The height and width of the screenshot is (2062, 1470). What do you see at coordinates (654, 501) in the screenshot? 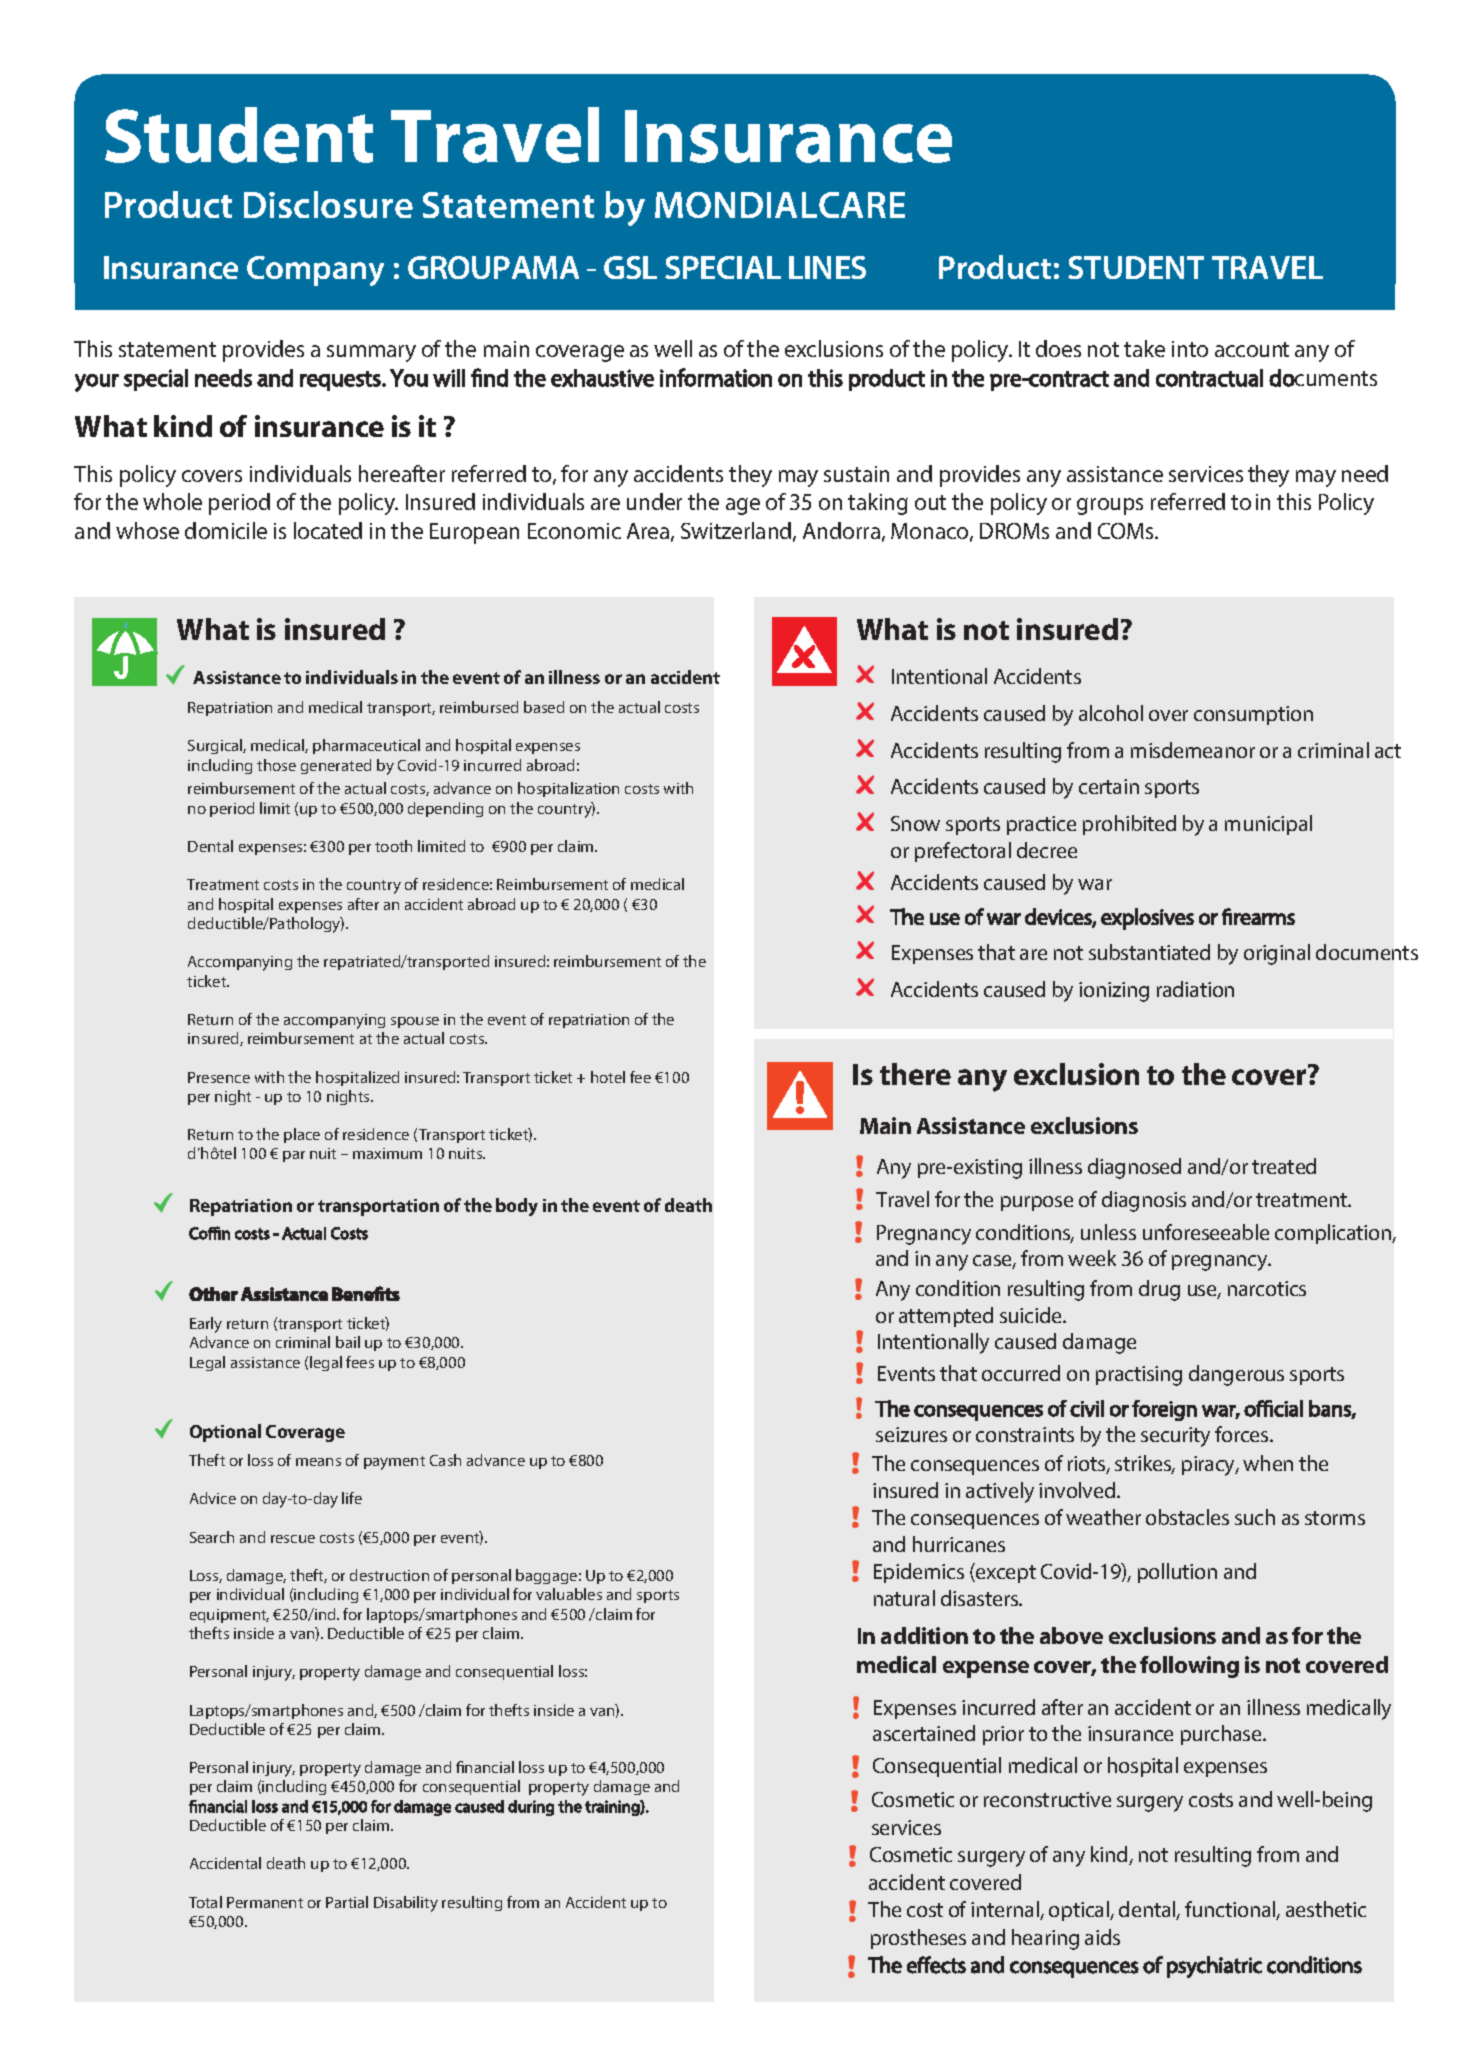
I see `under` at bounding box center [654, 501].
